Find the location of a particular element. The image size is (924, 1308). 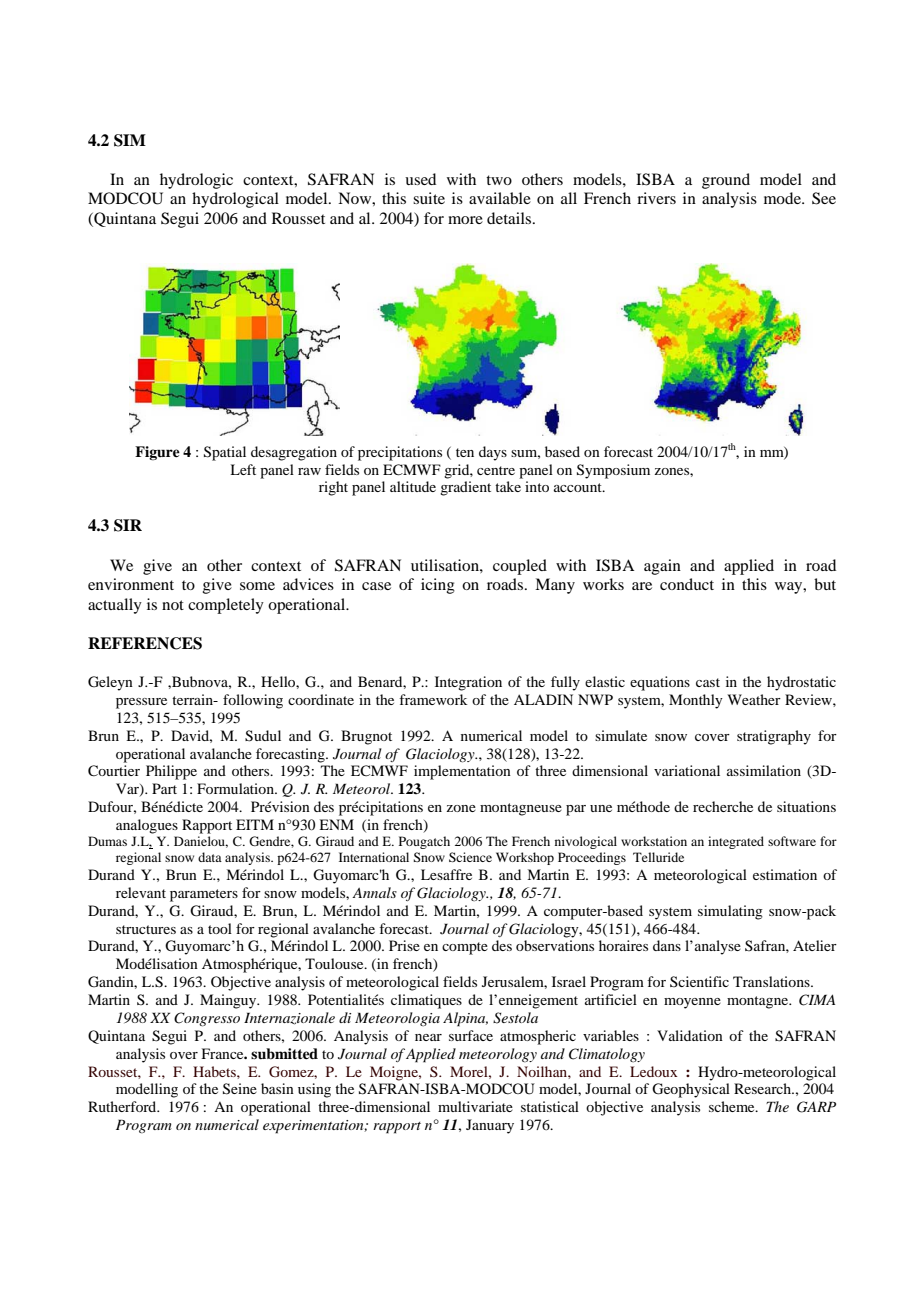

REFERENCES is located at coordinates (145, 643).
